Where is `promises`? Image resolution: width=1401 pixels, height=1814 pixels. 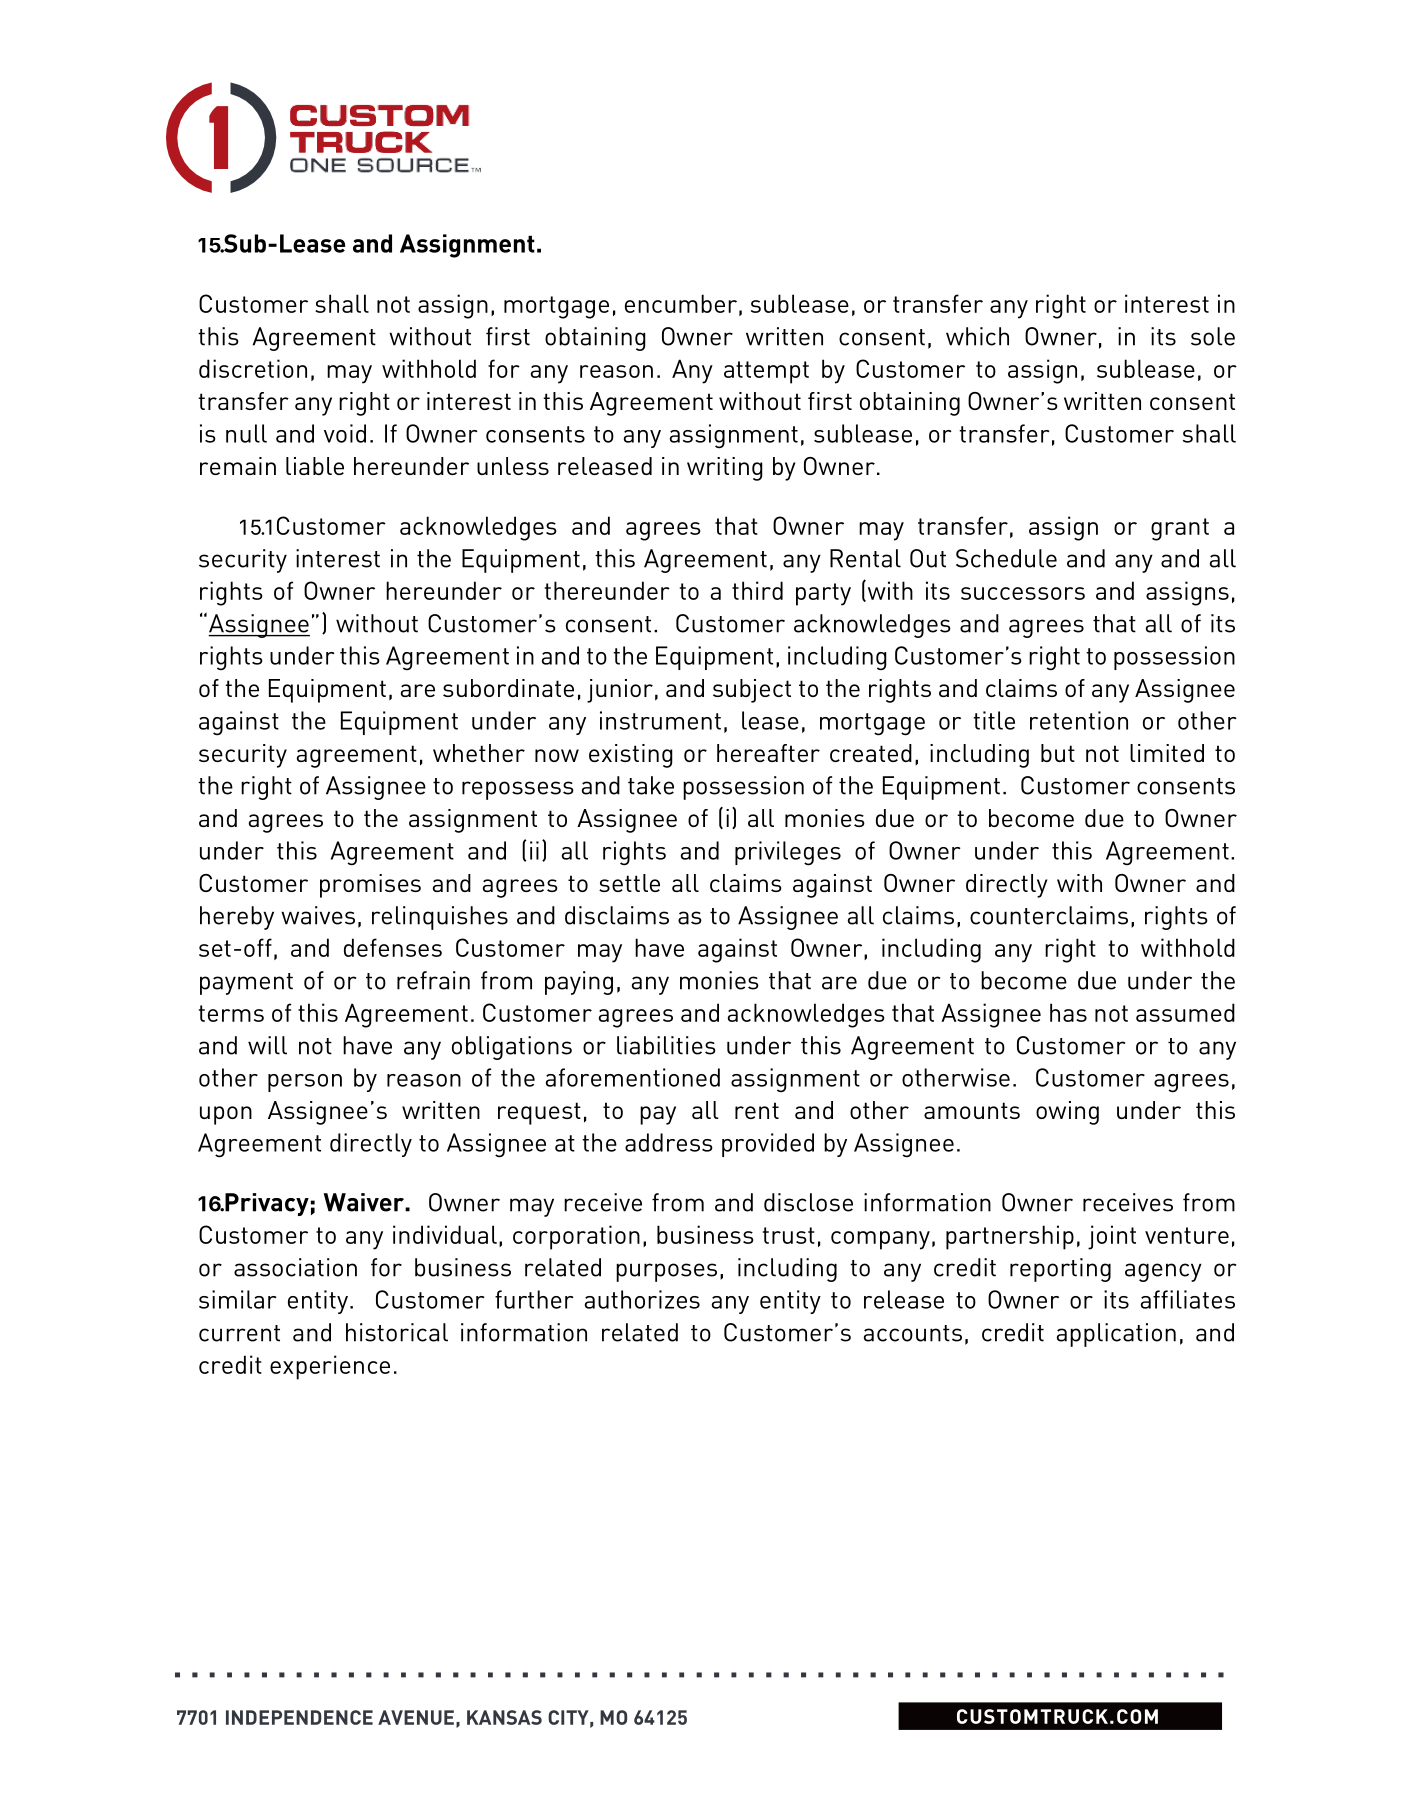
promises is located at coordinates (370, 886).
